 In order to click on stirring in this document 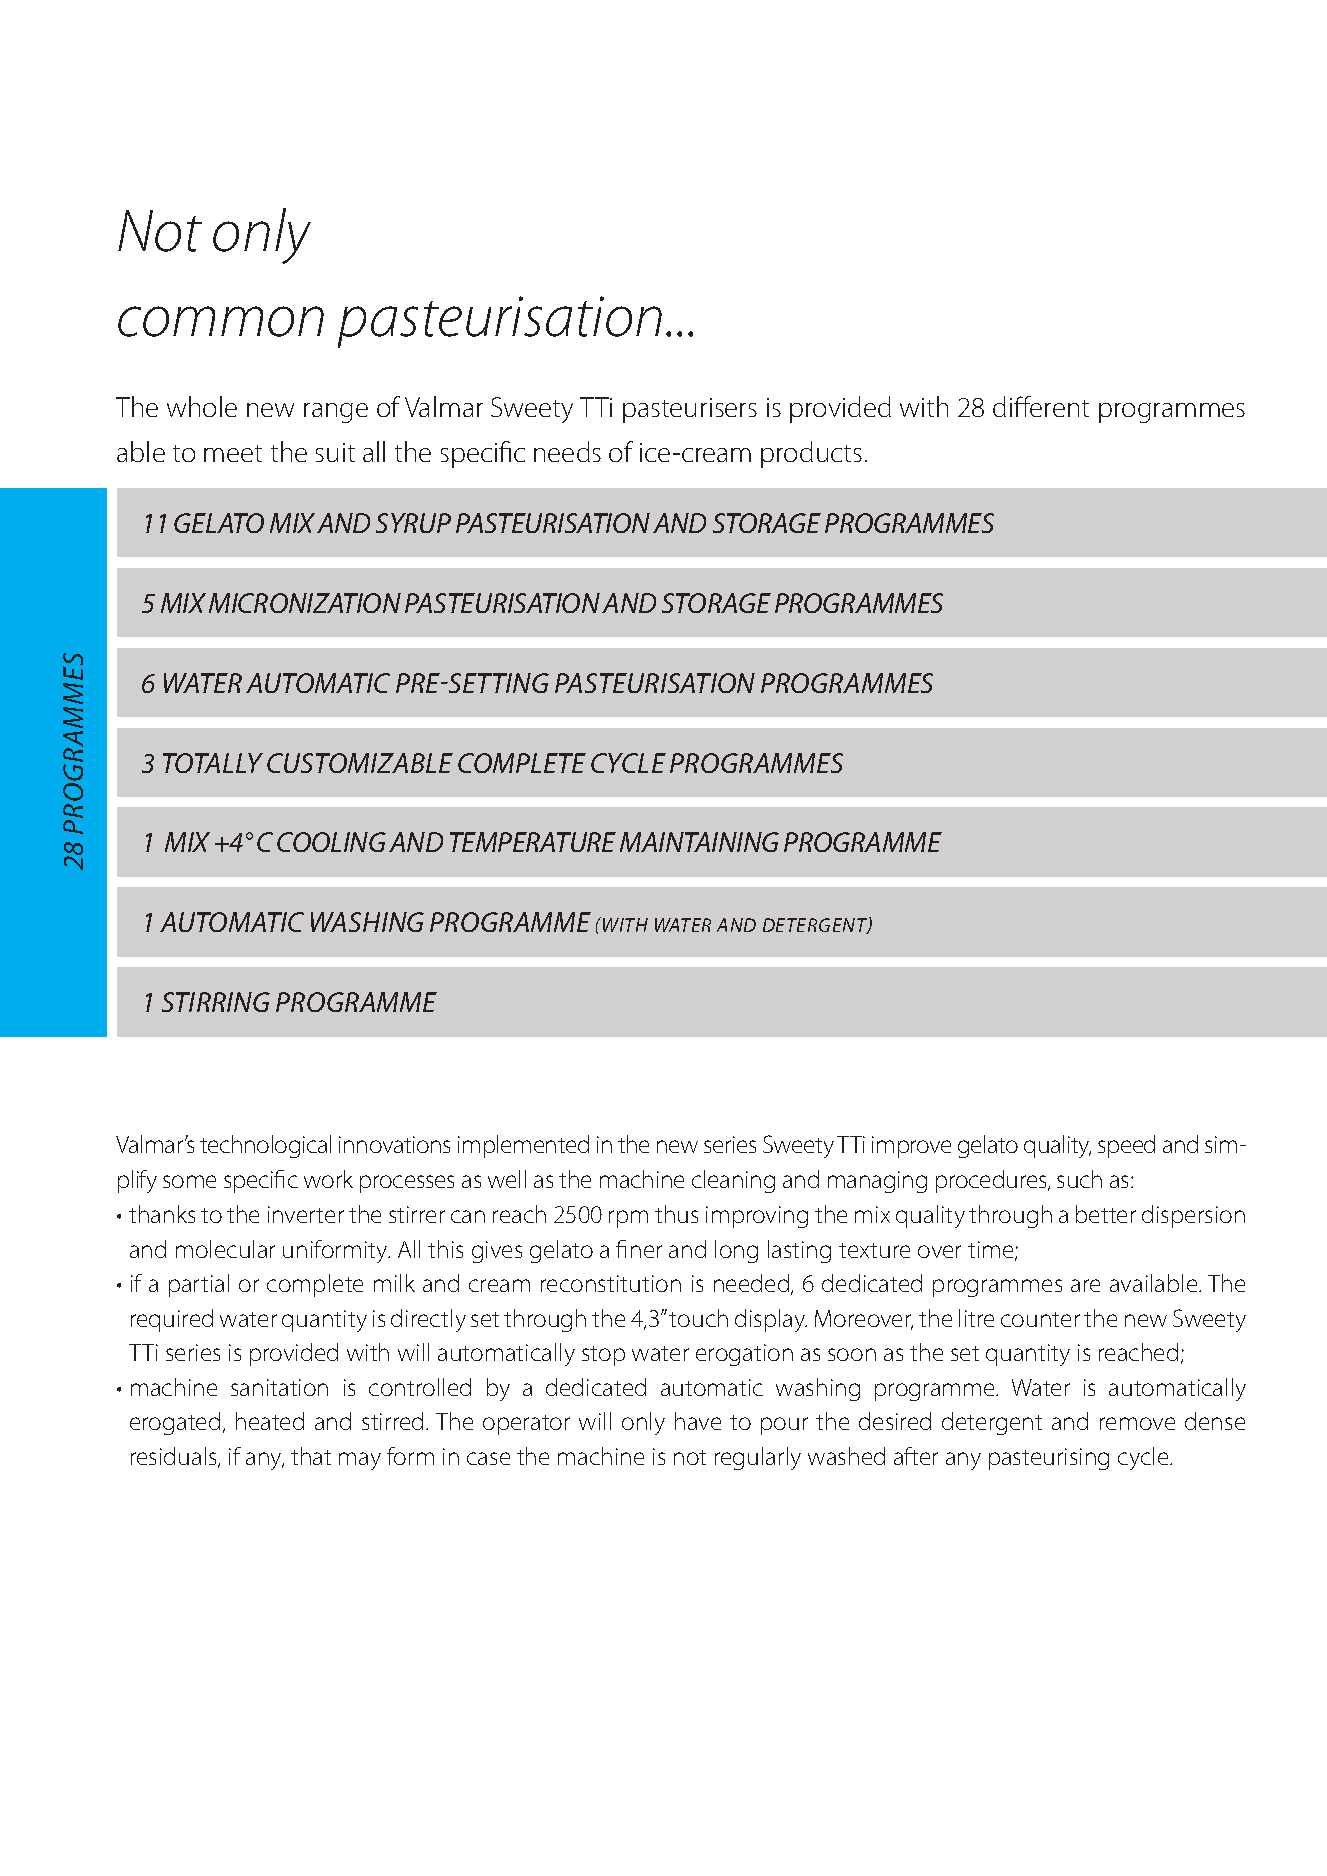, I will do `click(216, 1002)`.
